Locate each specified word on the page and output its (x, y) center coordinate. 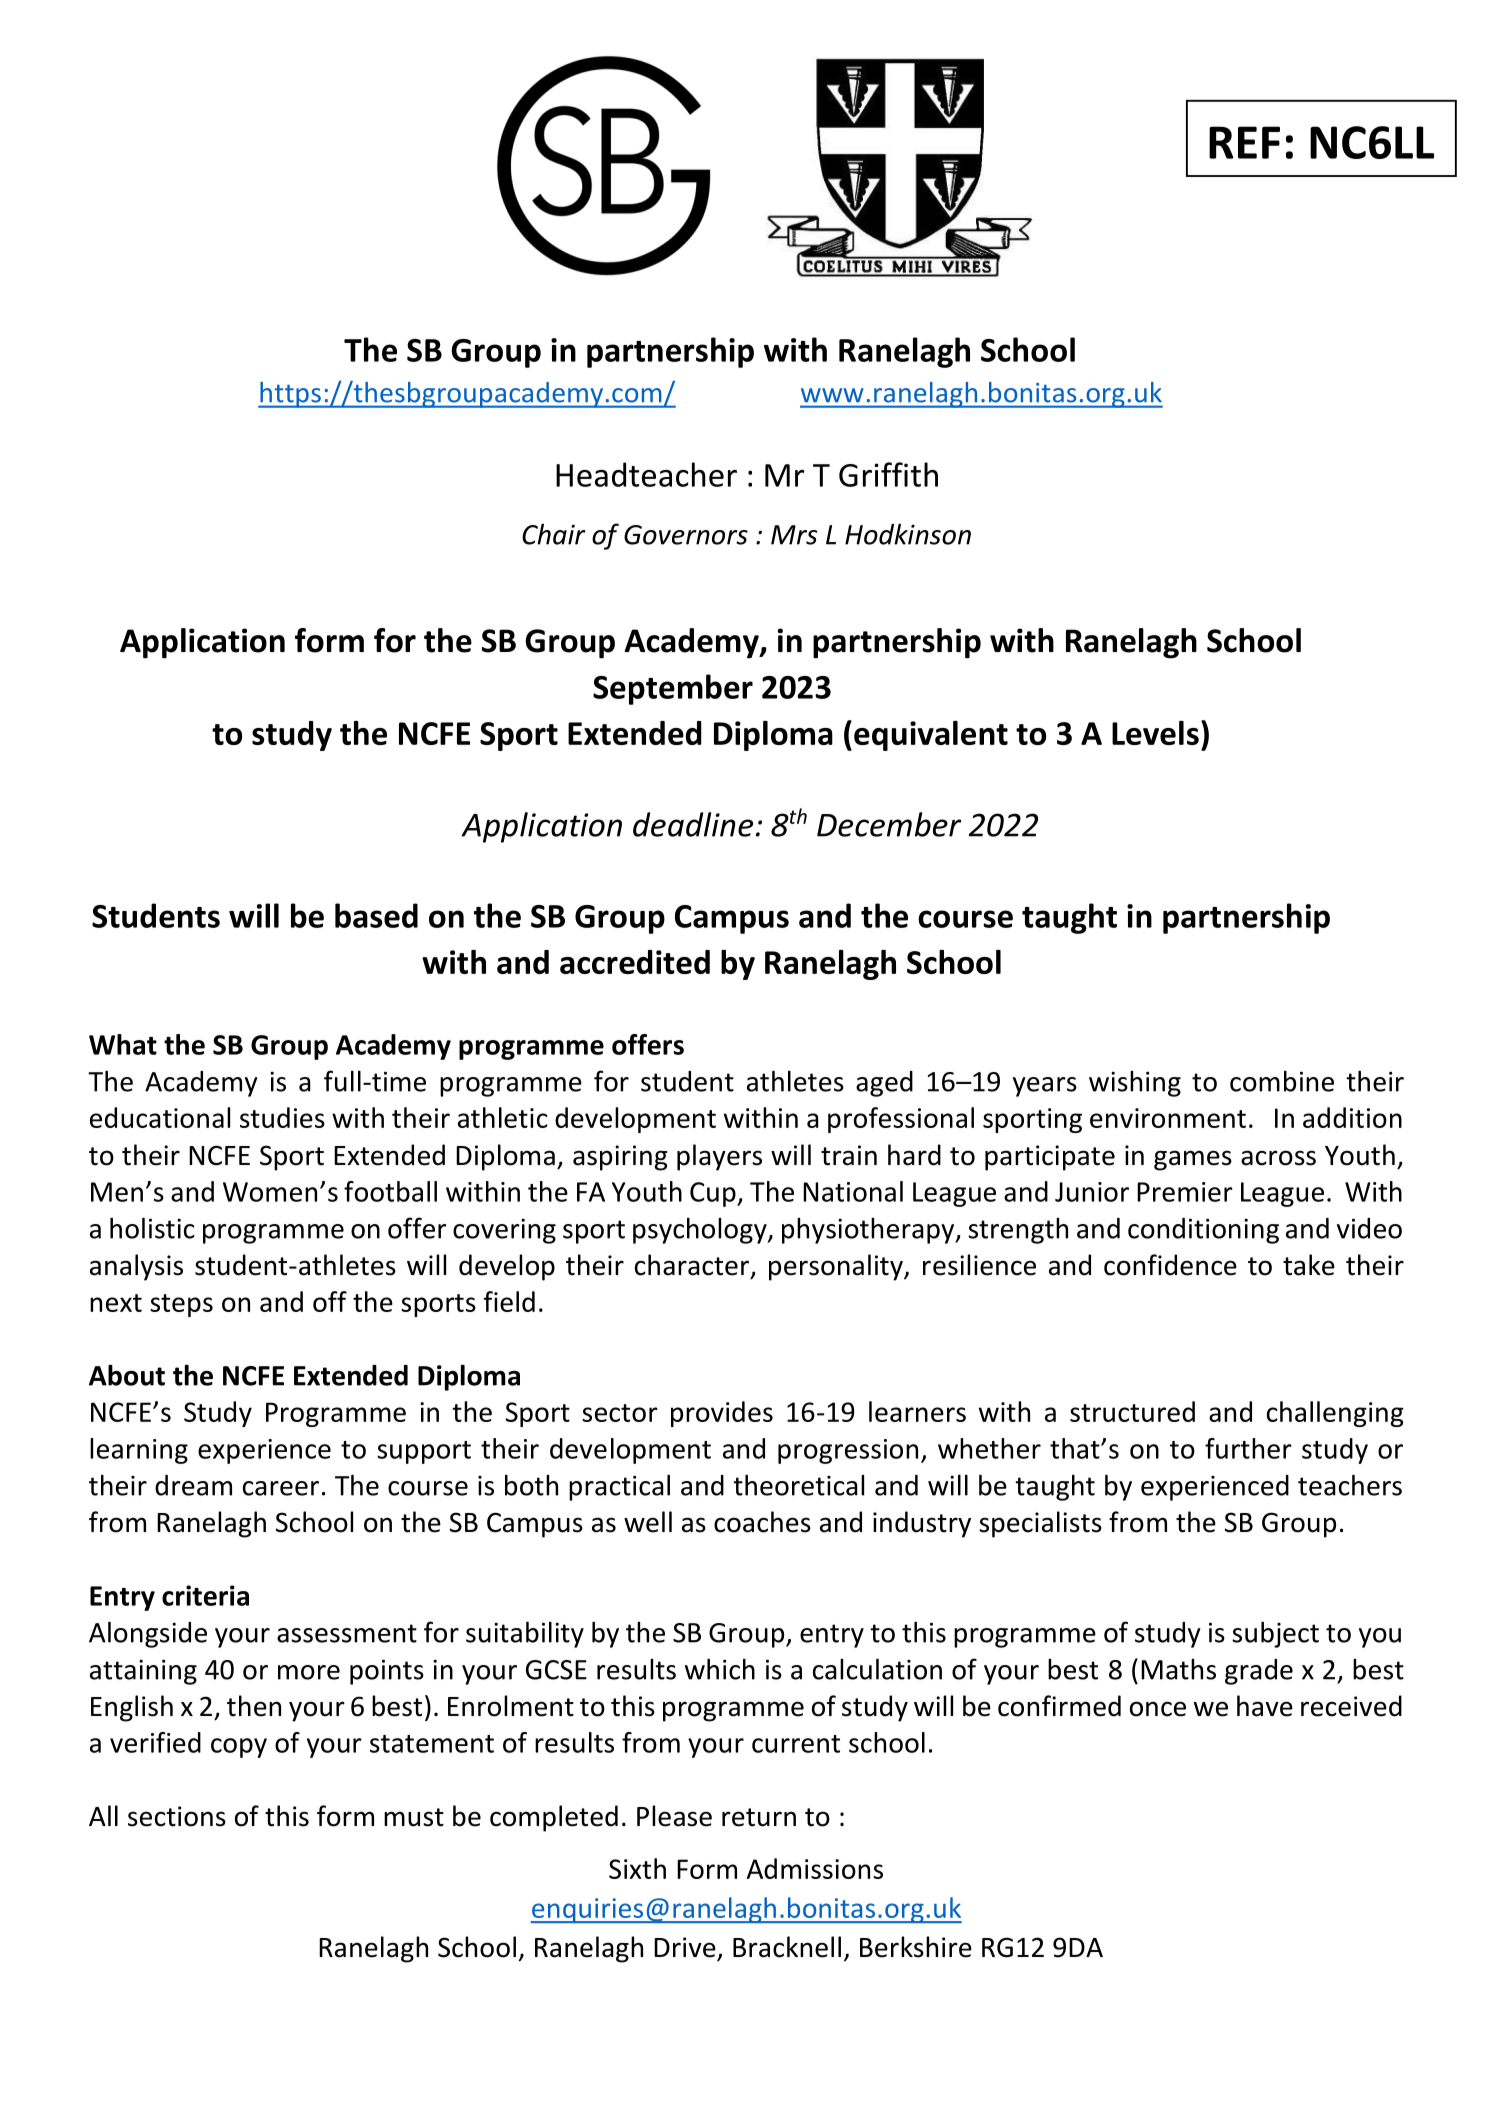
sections (177, 1816)
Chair (554, 534)
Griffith (888, 474)
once (1158, 1709)
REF (1244, 142)
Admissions (815, 1868)
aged (884, 1084)
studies (282, 1117)
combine (1282, 1081)
